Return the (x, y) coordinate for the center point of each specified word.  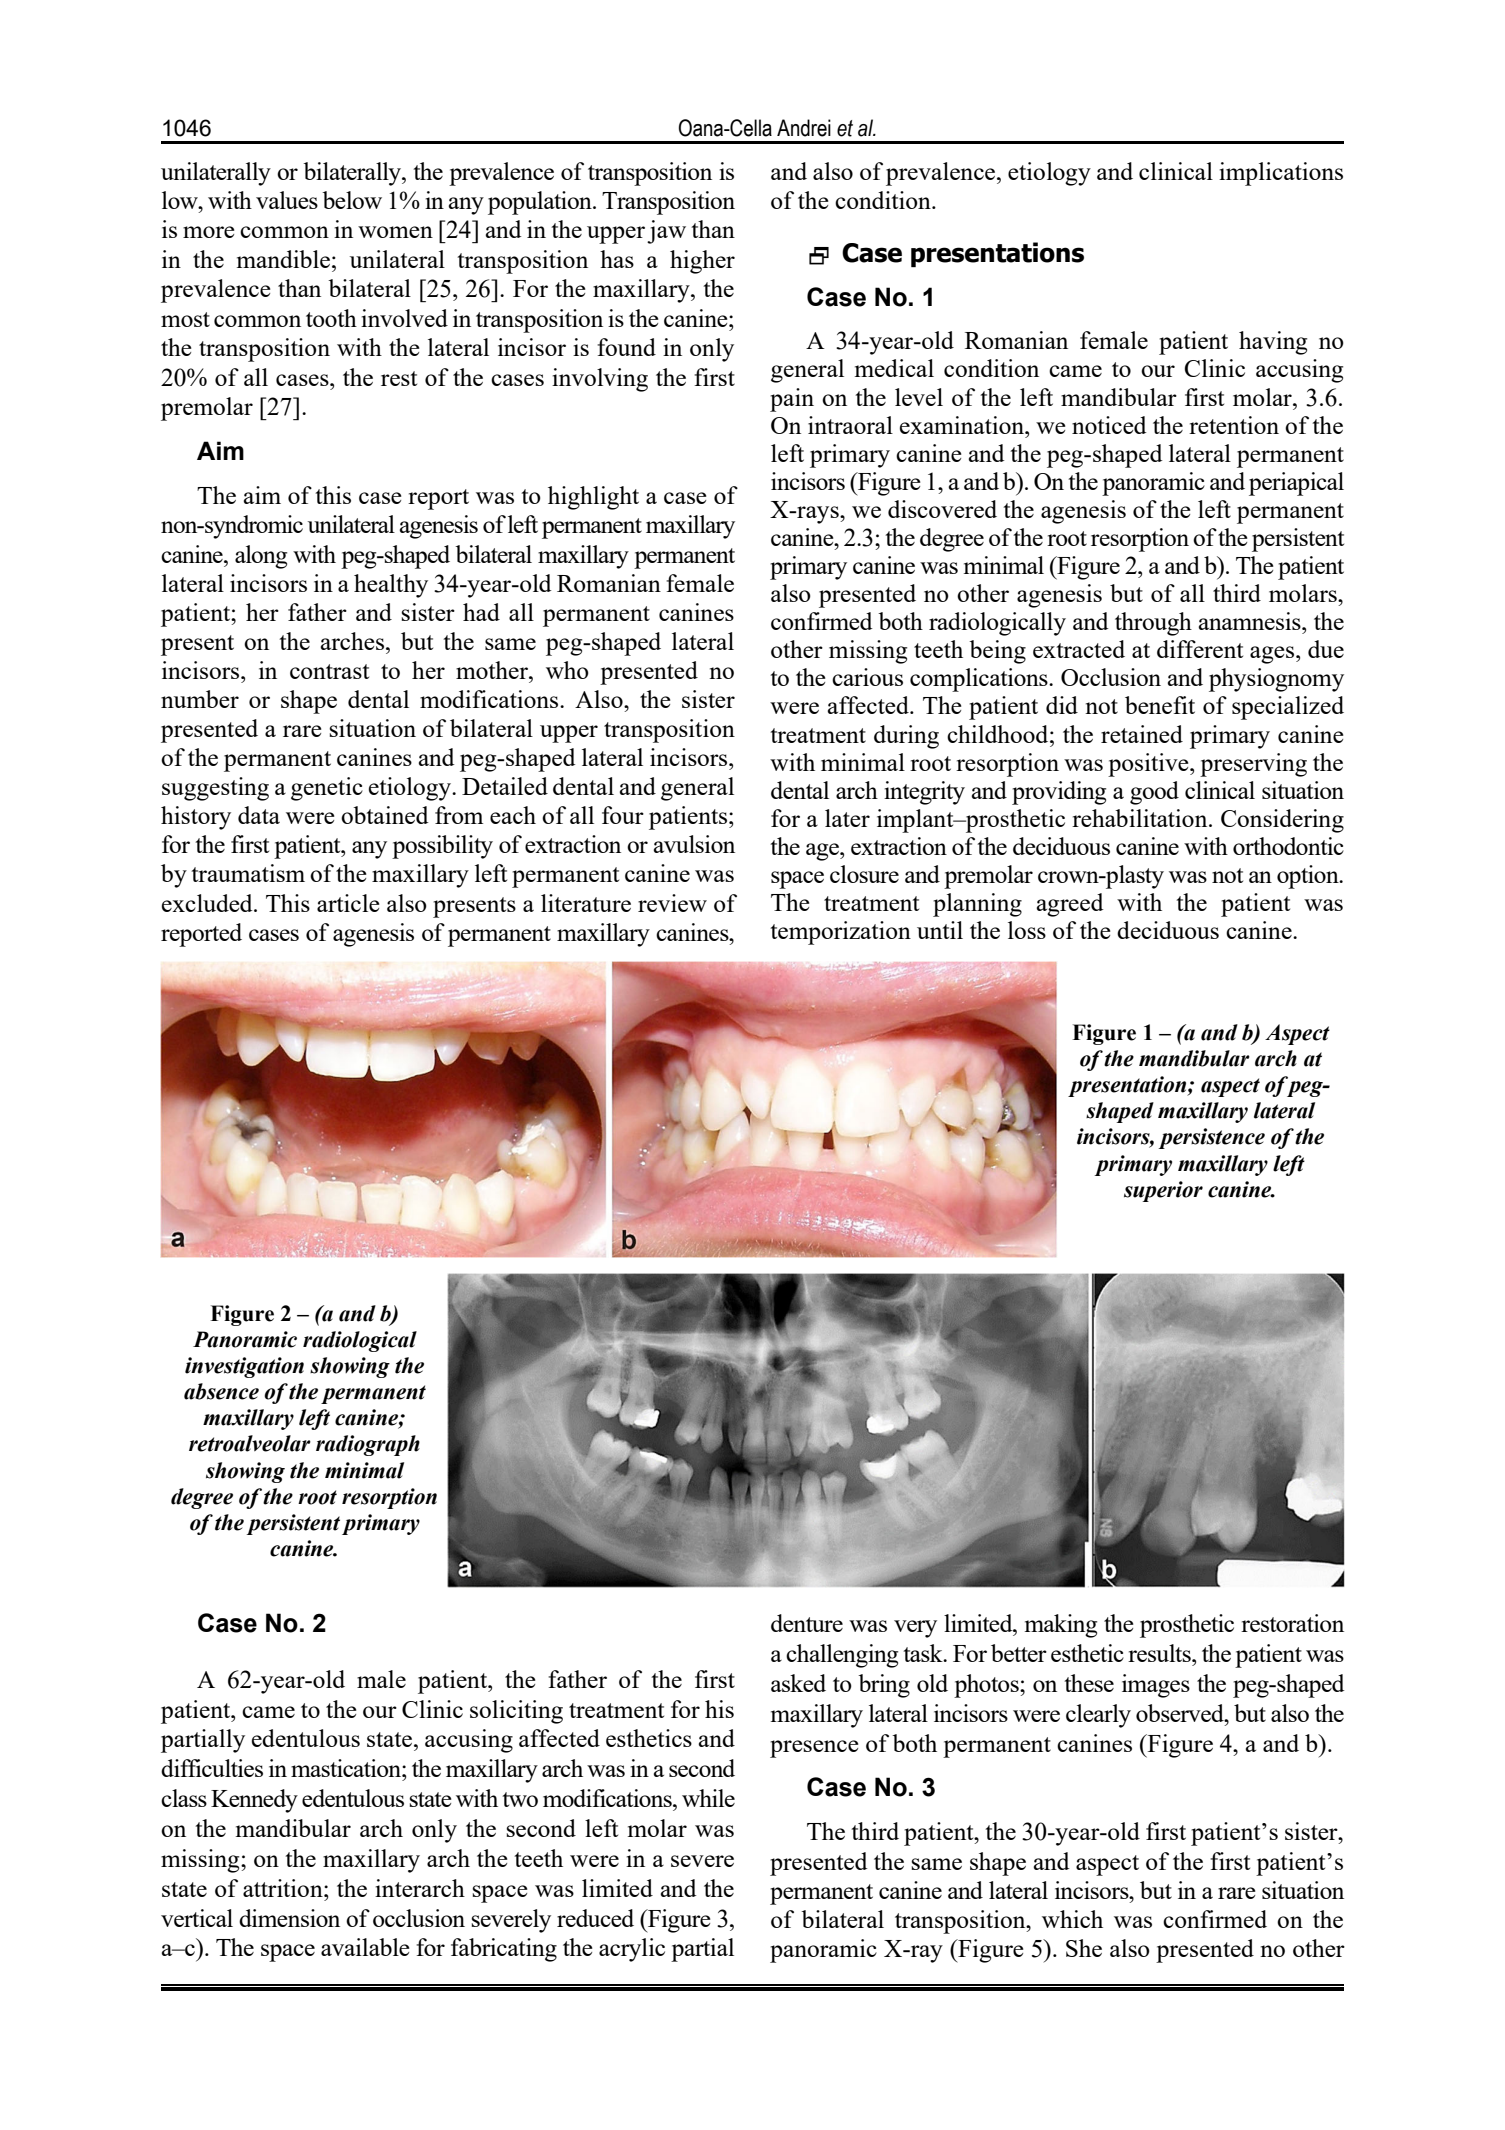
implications (1281, 174)
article (348, 903)
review (672, 903)
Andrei (804, 128)
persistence (1212, 1138)
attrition (284, 1888)
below (352, 200)
